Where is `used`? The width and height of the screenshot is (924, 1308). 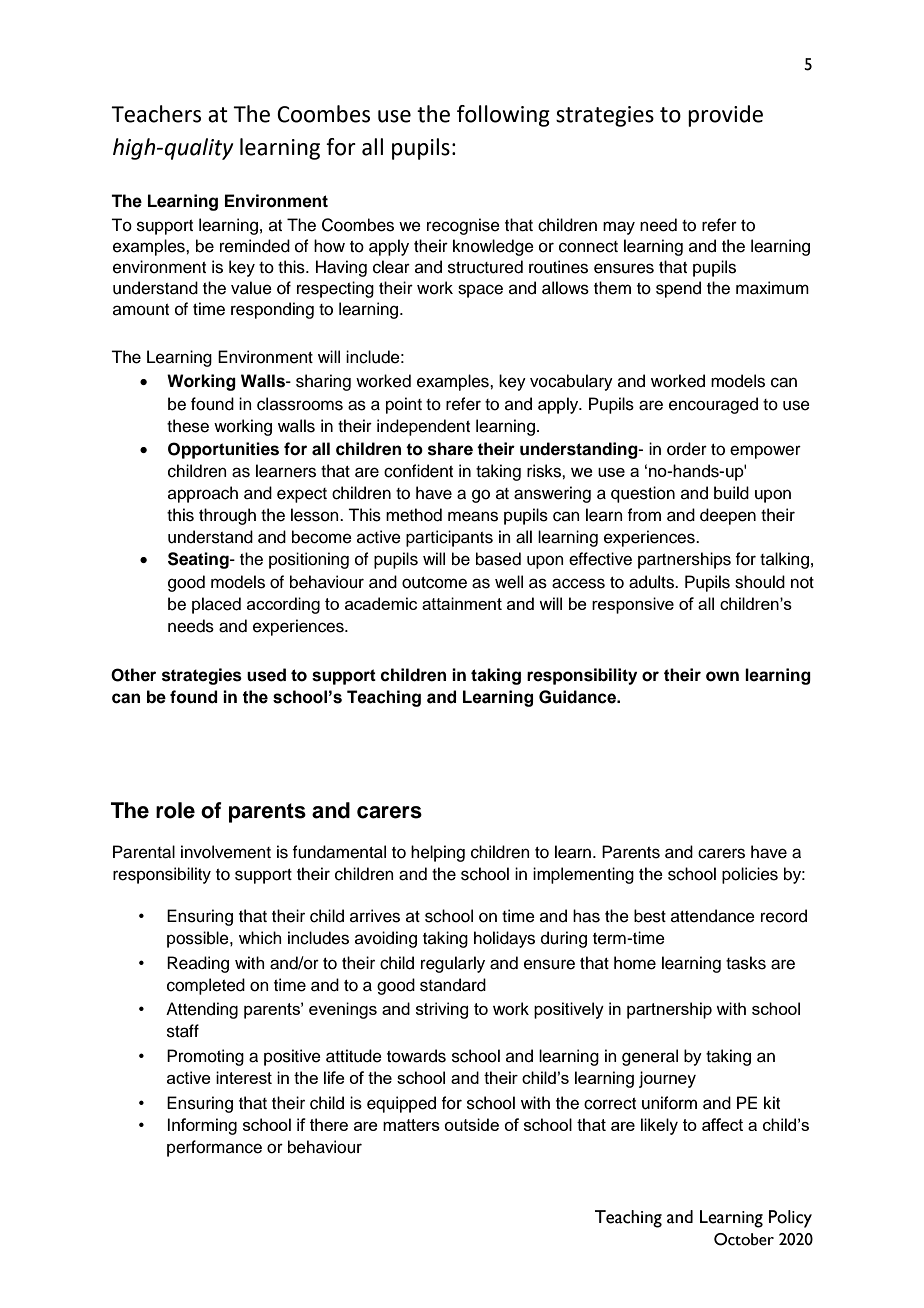 used is located at coordinates (266, 675).
